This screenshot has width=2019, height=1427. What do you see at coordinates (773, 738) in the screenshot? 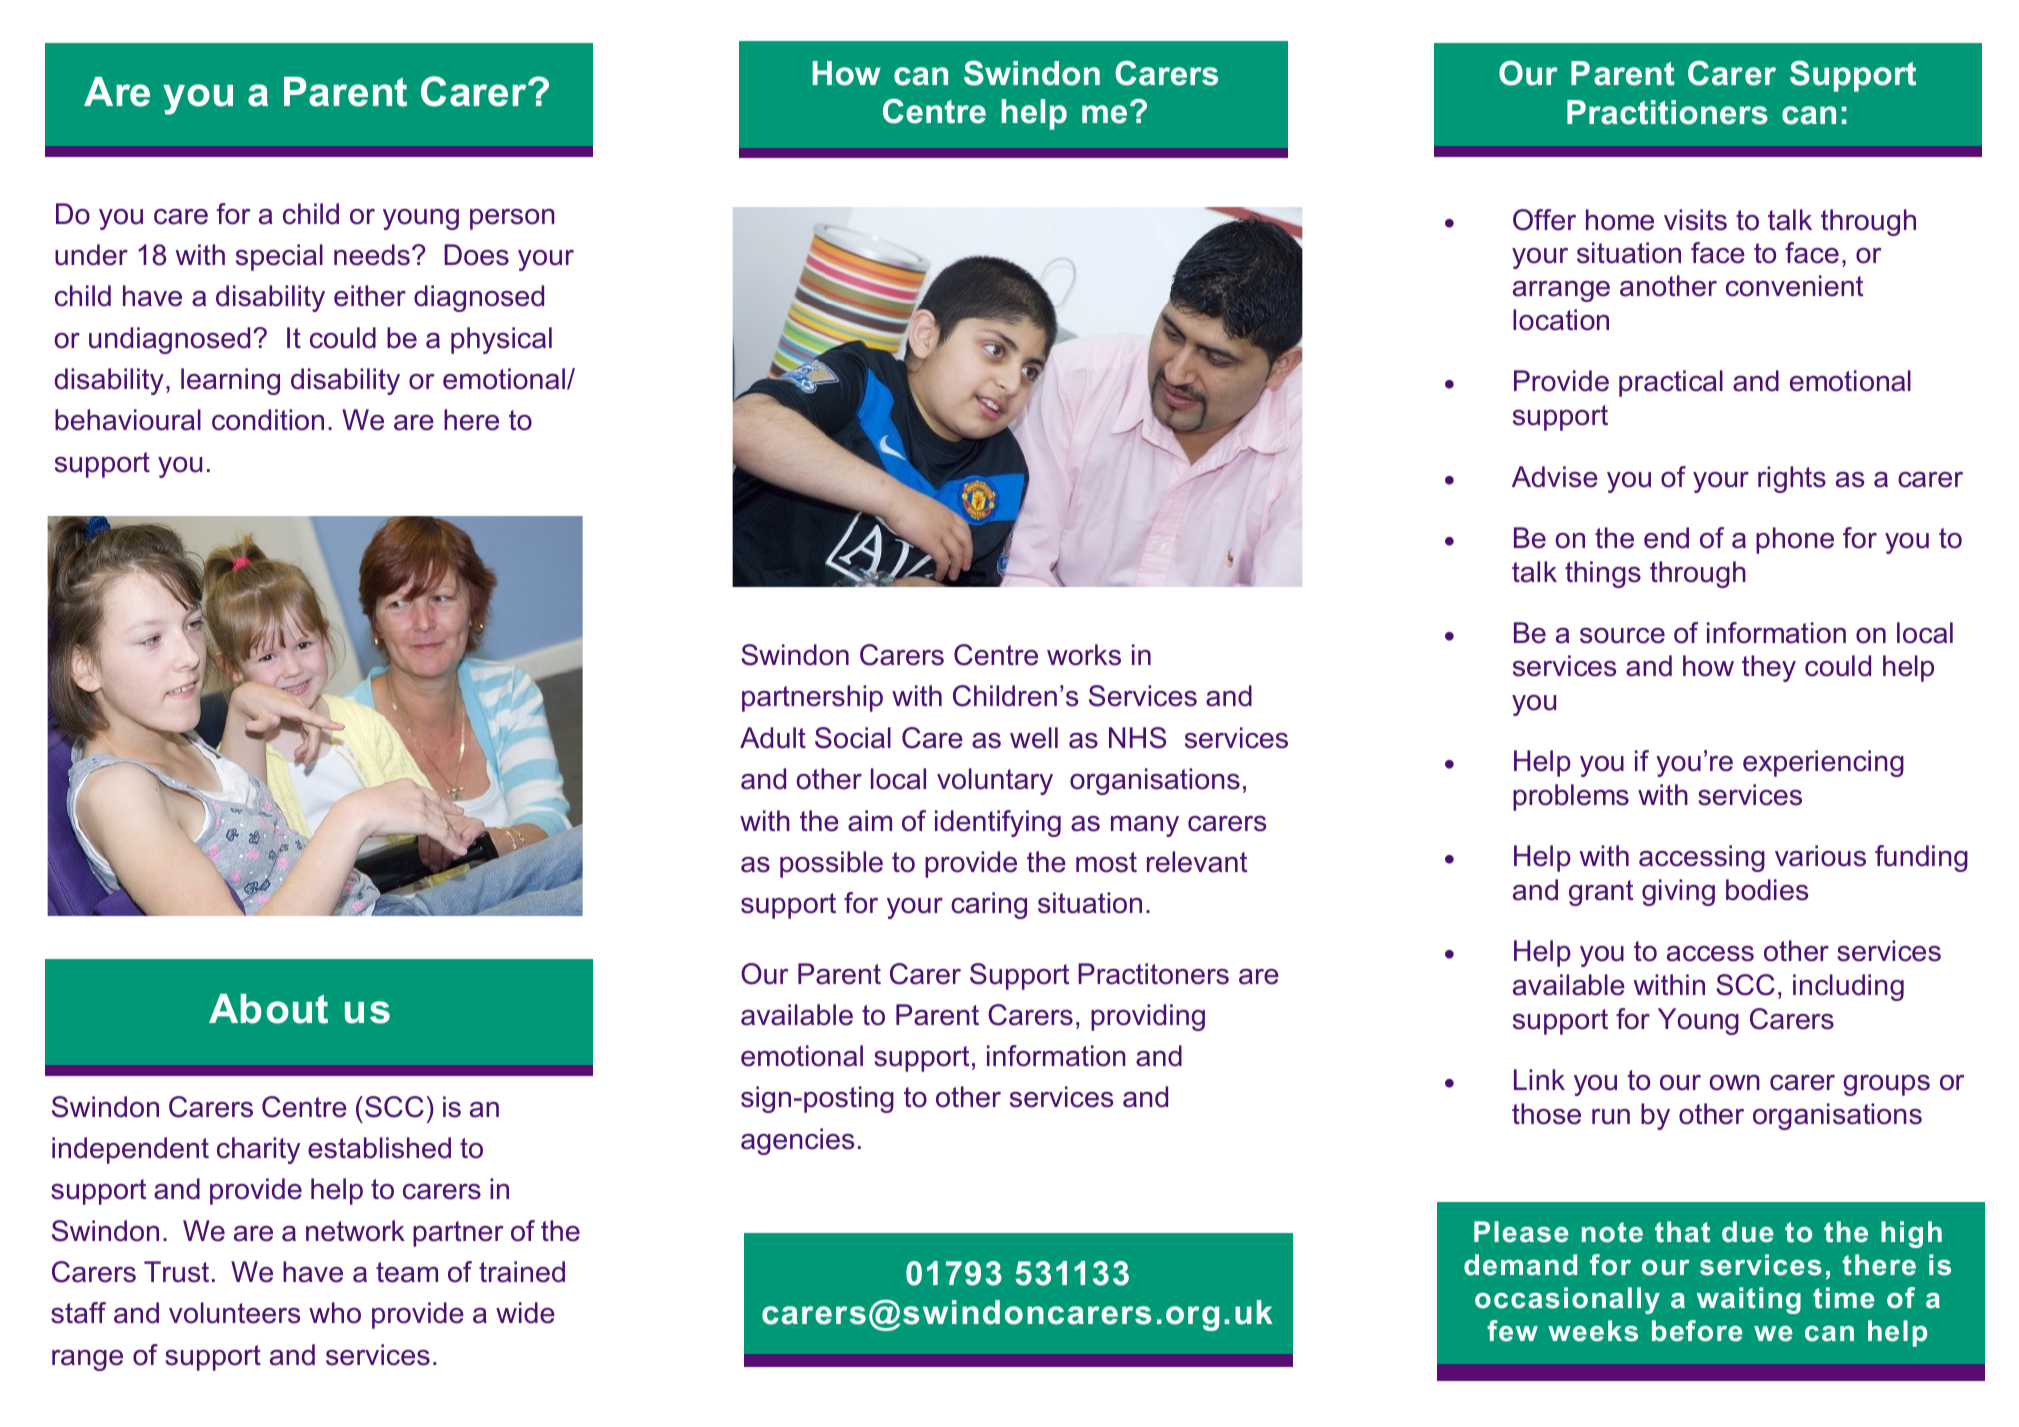
I see `Adult` at bounding box center [773, 738].
